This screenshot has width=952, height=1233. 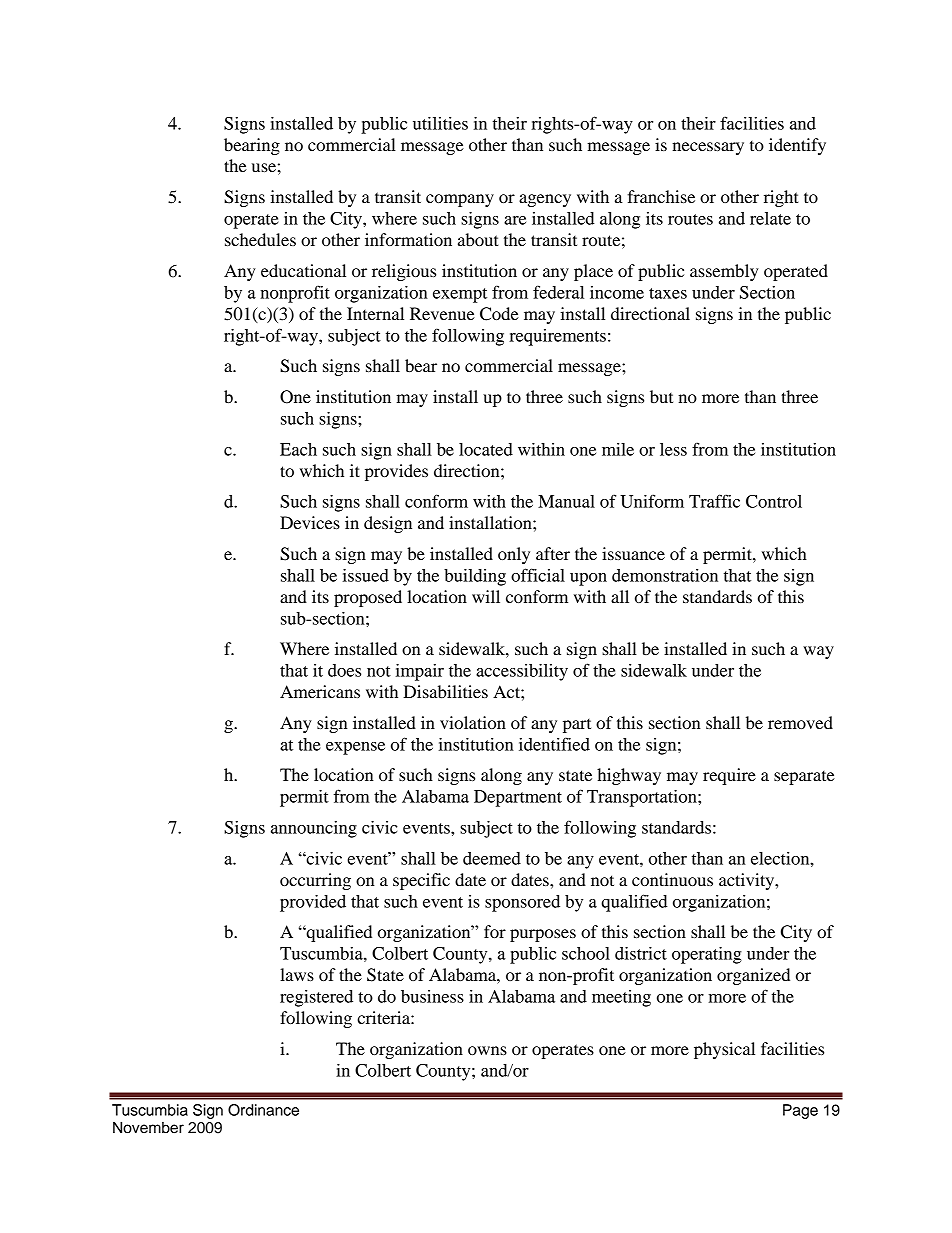 I want to click on owns, so click(x=487, y=1050).
